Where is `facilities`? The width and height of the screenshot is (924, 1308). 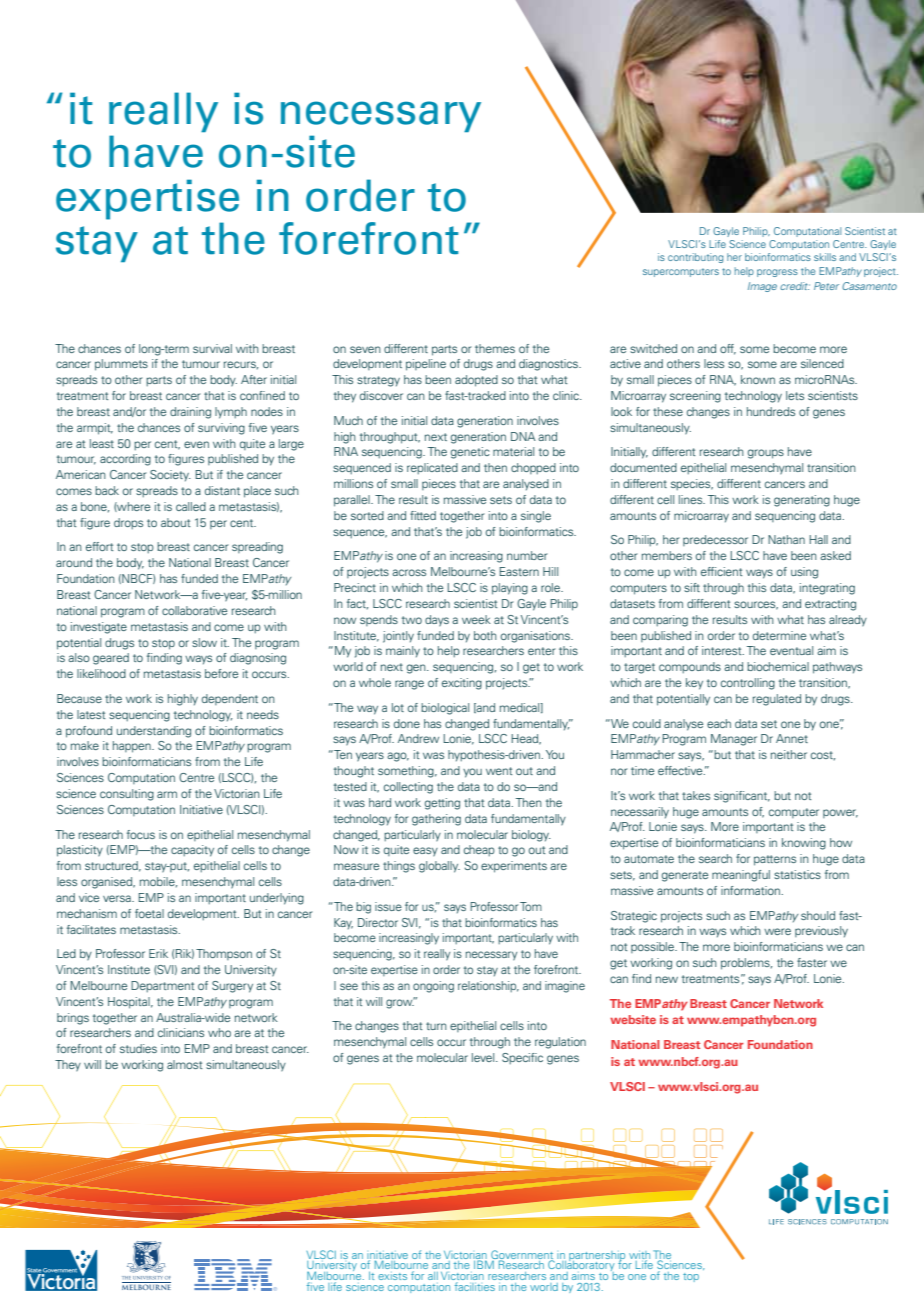 facilities is located at coordinates (475, 1286).
